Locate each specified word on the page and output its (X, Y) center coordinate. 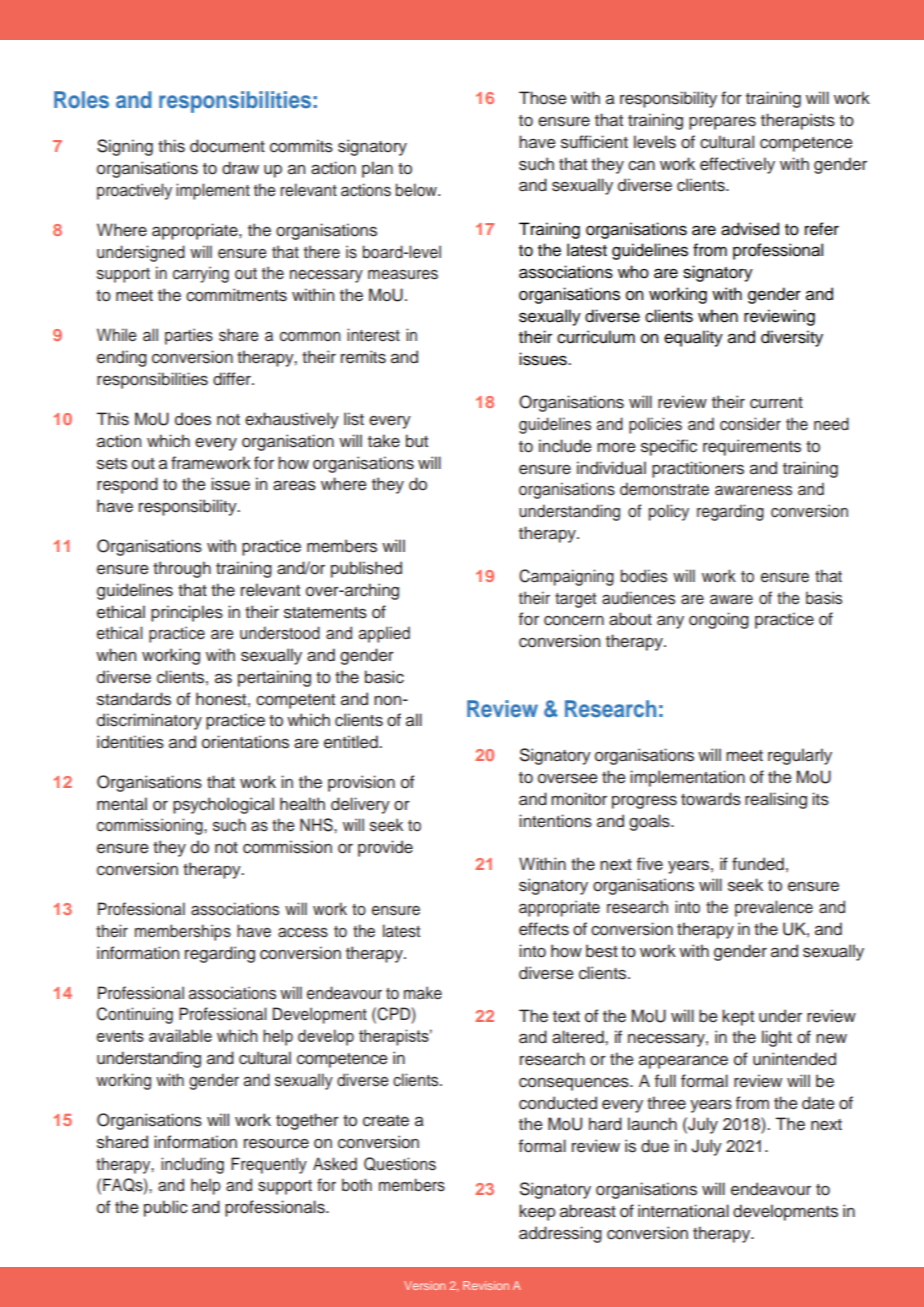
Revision (486, 1285)
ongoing (719, 620)
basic (384, 677)
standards (134, 699)
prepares (722, 123)
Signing (125, 147)
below (417, 190)
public (166, 1208)
